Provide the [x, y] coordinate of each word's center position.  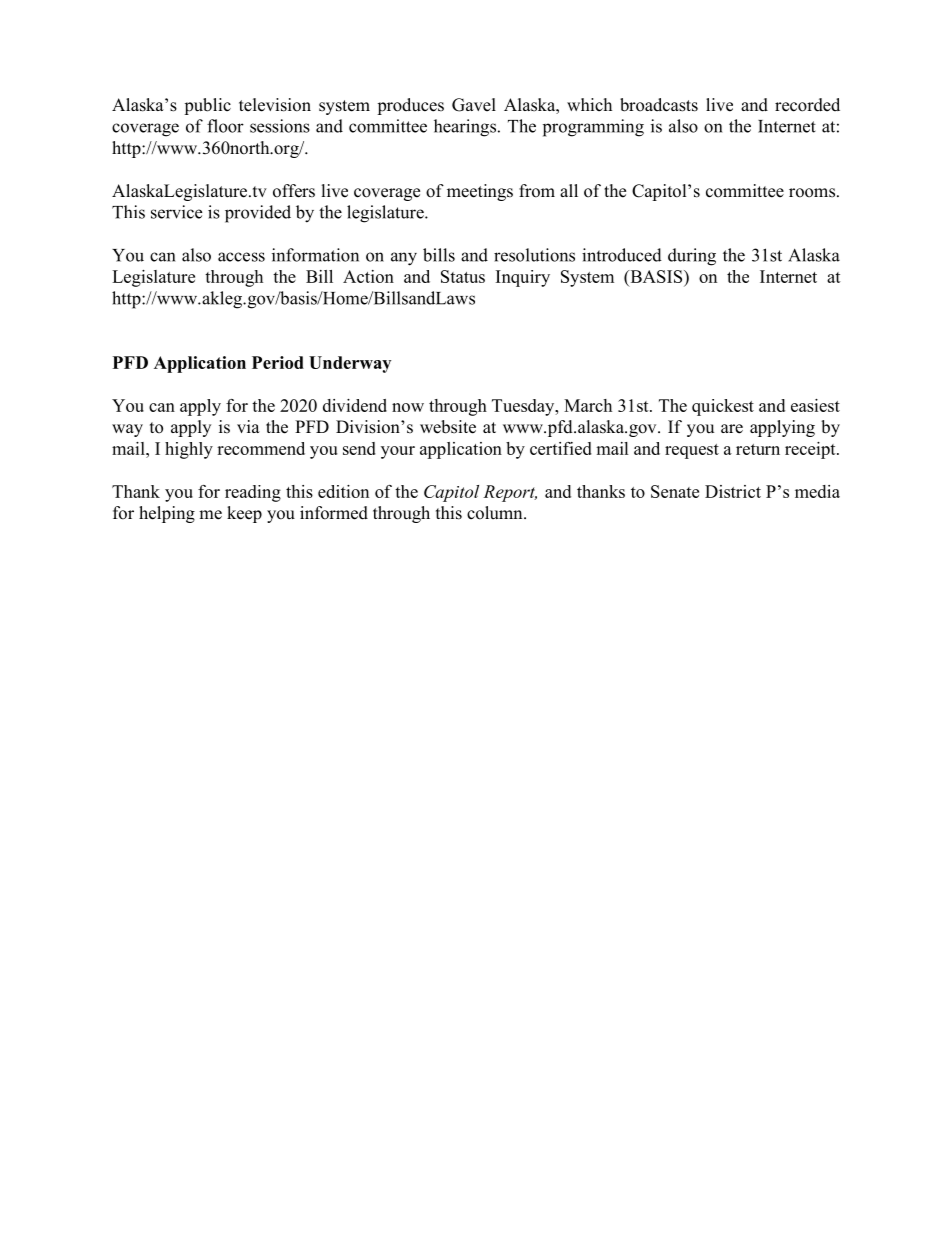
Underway [350, 364]
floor [225, 126]
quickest [723, 407]
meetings [480, 192]
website [448, 427]
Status [463, 276]
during [692, 257]
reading [253, 493]
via [248, 426]
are [732, 429]
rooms [813, 193]
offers [294, 191]
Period [278, 362]
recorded [807, 105]
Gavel [474, 105]
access [241, 257]
